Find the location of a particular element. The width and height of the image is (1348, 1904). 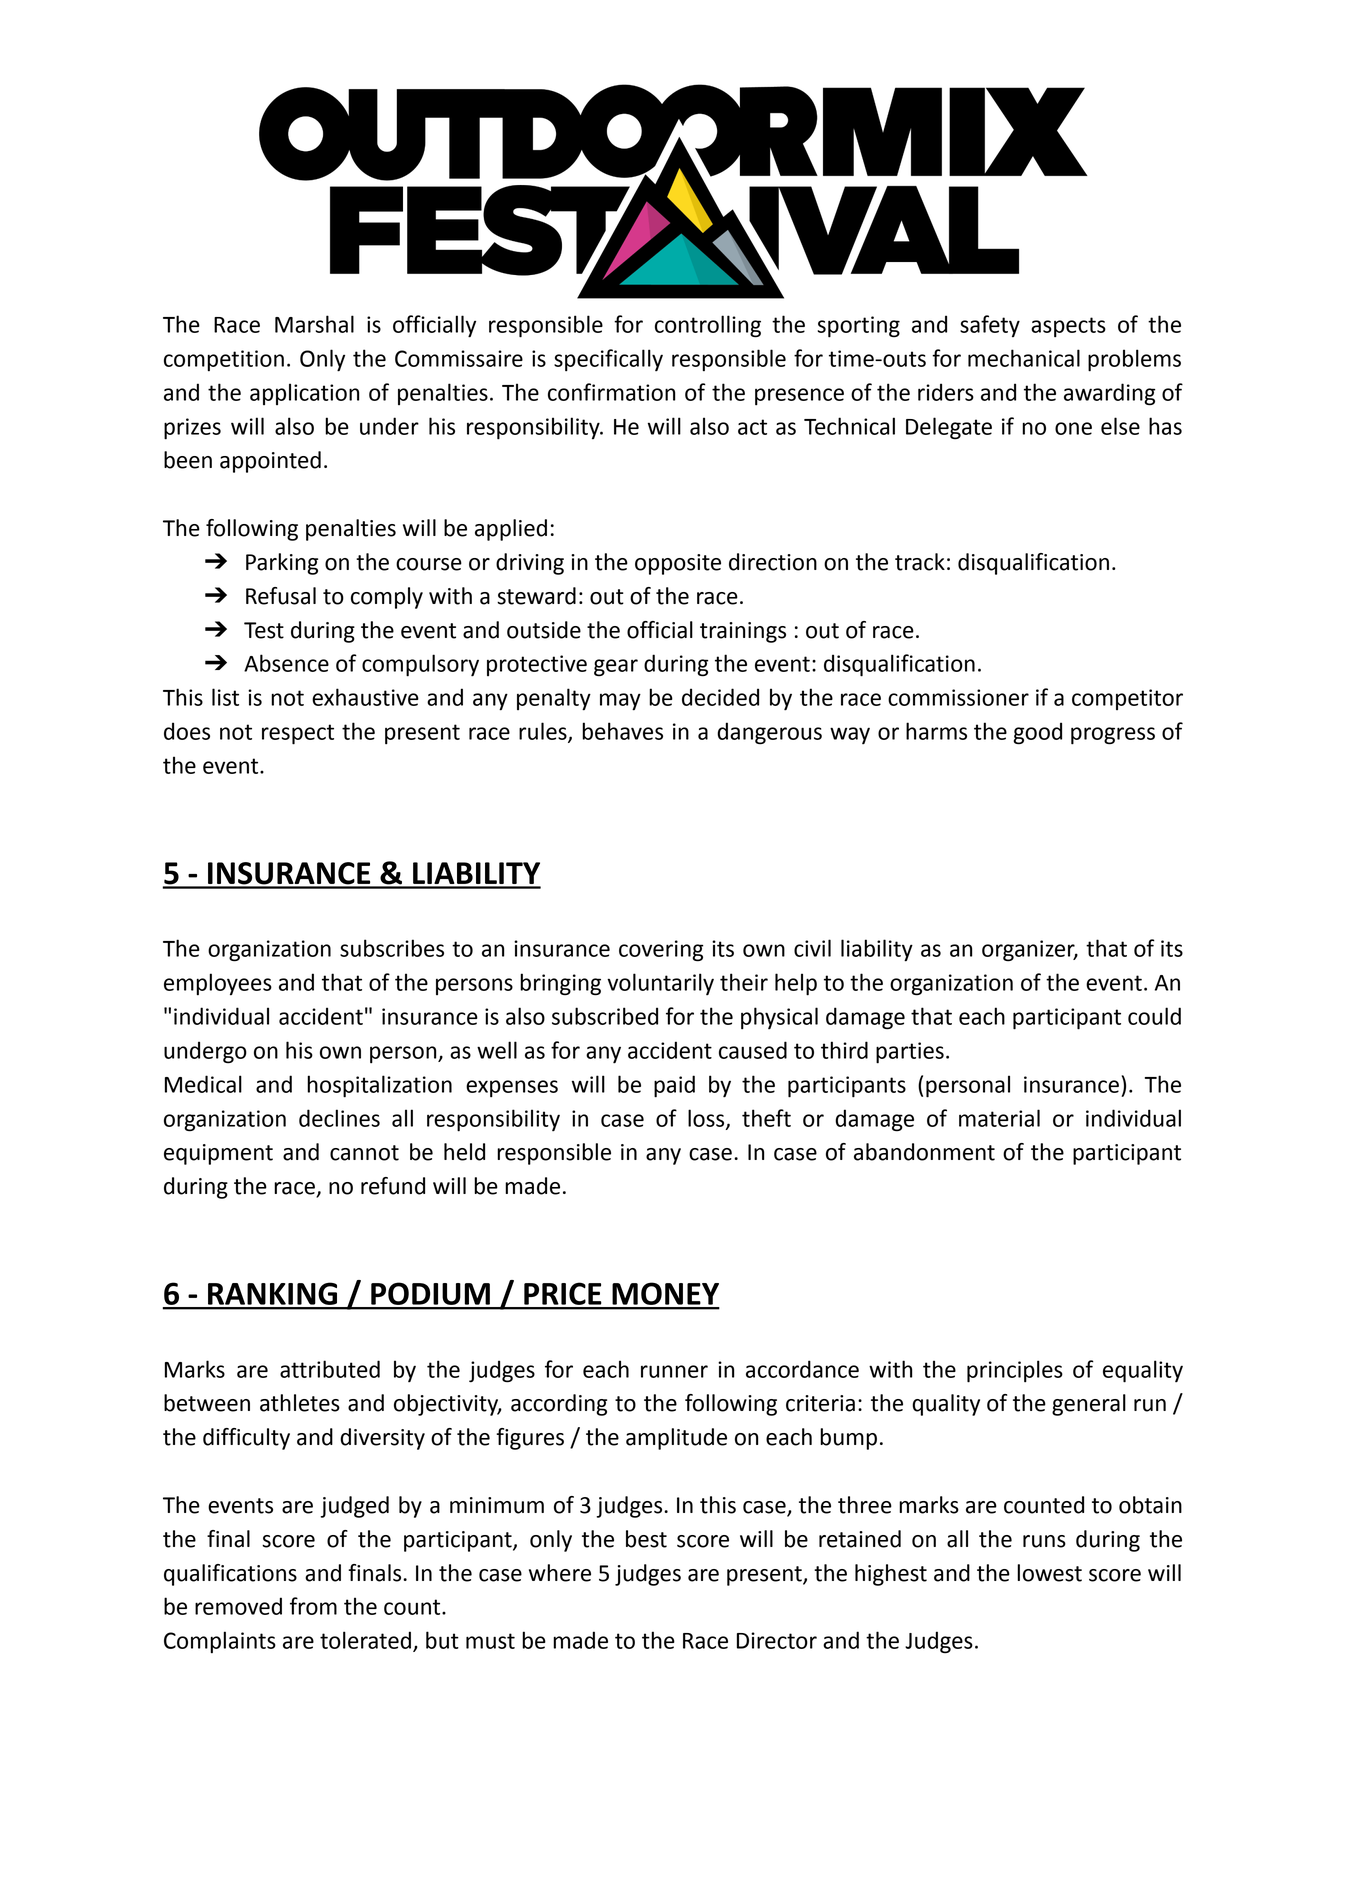

mechanical is located at coordinates (1024, 358).
